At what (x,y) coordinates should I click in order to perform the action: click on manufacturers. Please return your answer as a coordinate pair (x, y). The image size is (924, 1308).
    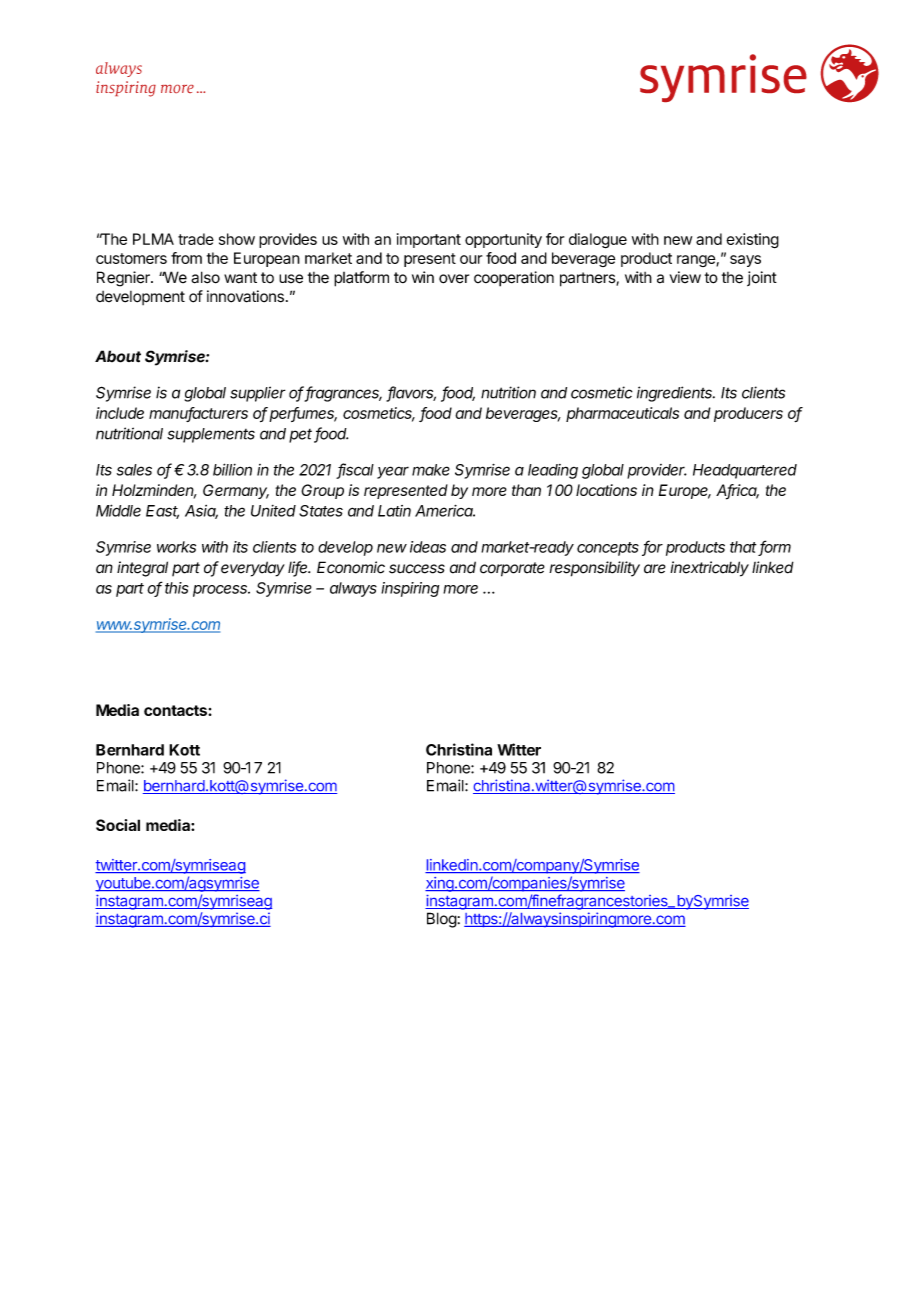
    Looking at the image, I should click on (198, 414).
